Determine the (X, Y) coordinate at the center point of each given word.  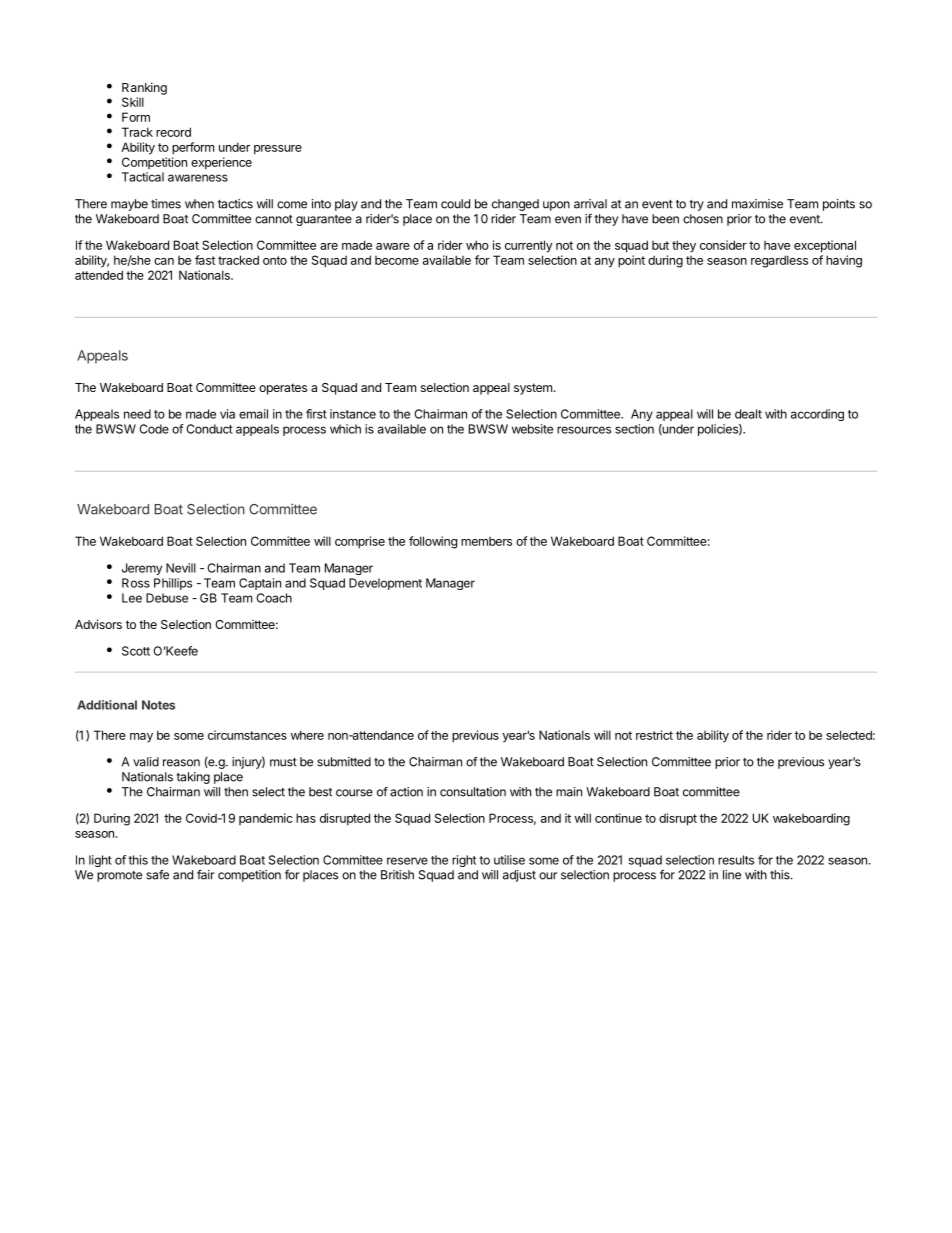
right (464, 861)
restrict (654, 735)
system (533, 389)
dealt (748, 414)
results (736, 860)
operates (283, 389)
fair (206, 875)
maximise (757, 204)
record (173, 132)
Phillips (173, 584)
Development (385, 584)
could (455, 204)
